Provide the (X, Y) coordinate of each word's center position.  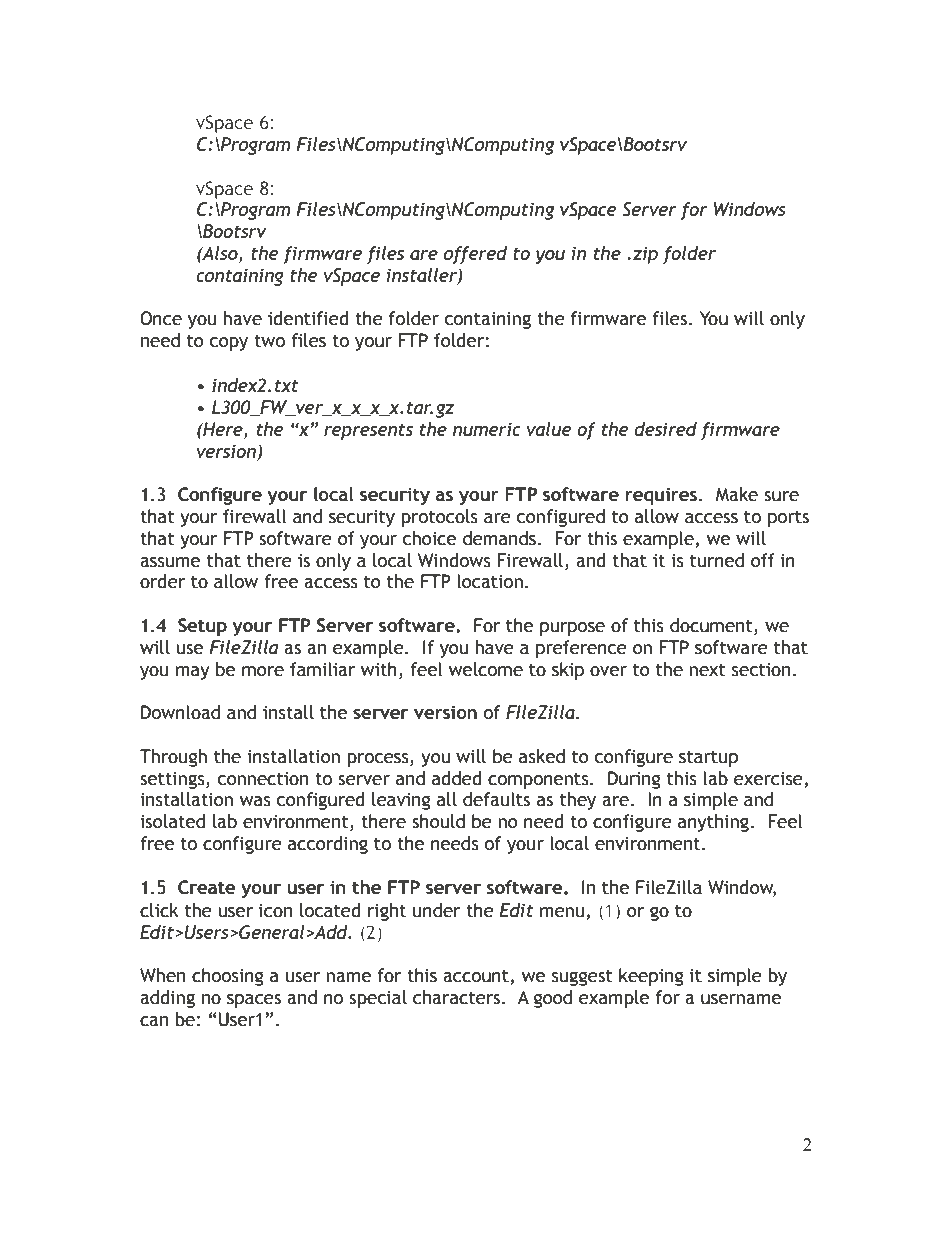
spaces (254, 1001)
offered (475, 255)
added (457, 778)
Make (737, 494)
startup (708, 759)
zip (645, 255)
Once (161, 318)
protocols (439, 518)
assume (170, 562)
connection (263, 779)
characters (458, 997)
